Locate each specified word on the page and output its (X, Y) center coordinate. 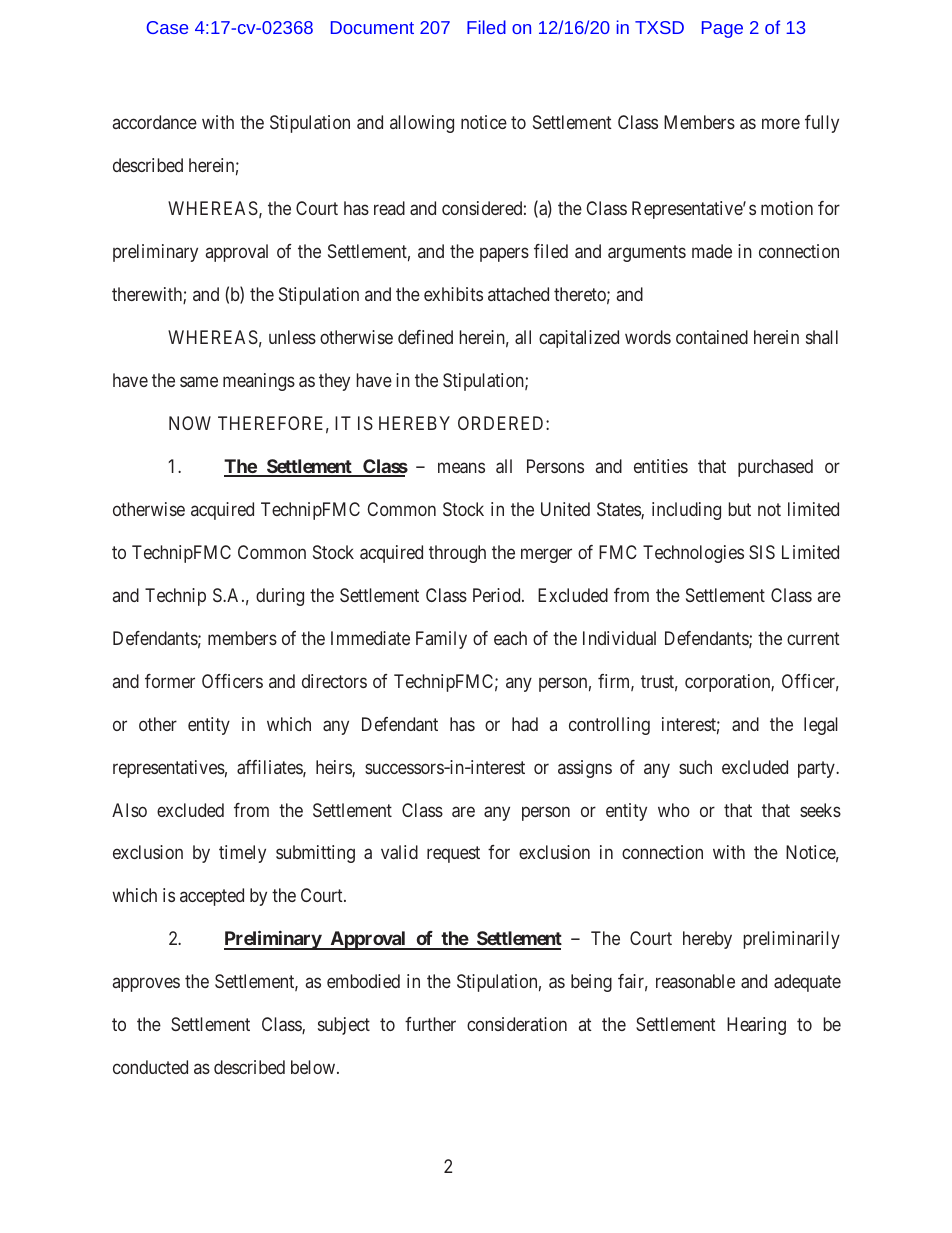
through (457, 554)
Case (167, 27)
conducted (150, 1067)
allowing (422, 124)
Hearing (756, 1026)
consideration (517, 1024)
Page (722, 29)
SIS (762, 552)
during (280, 597)
